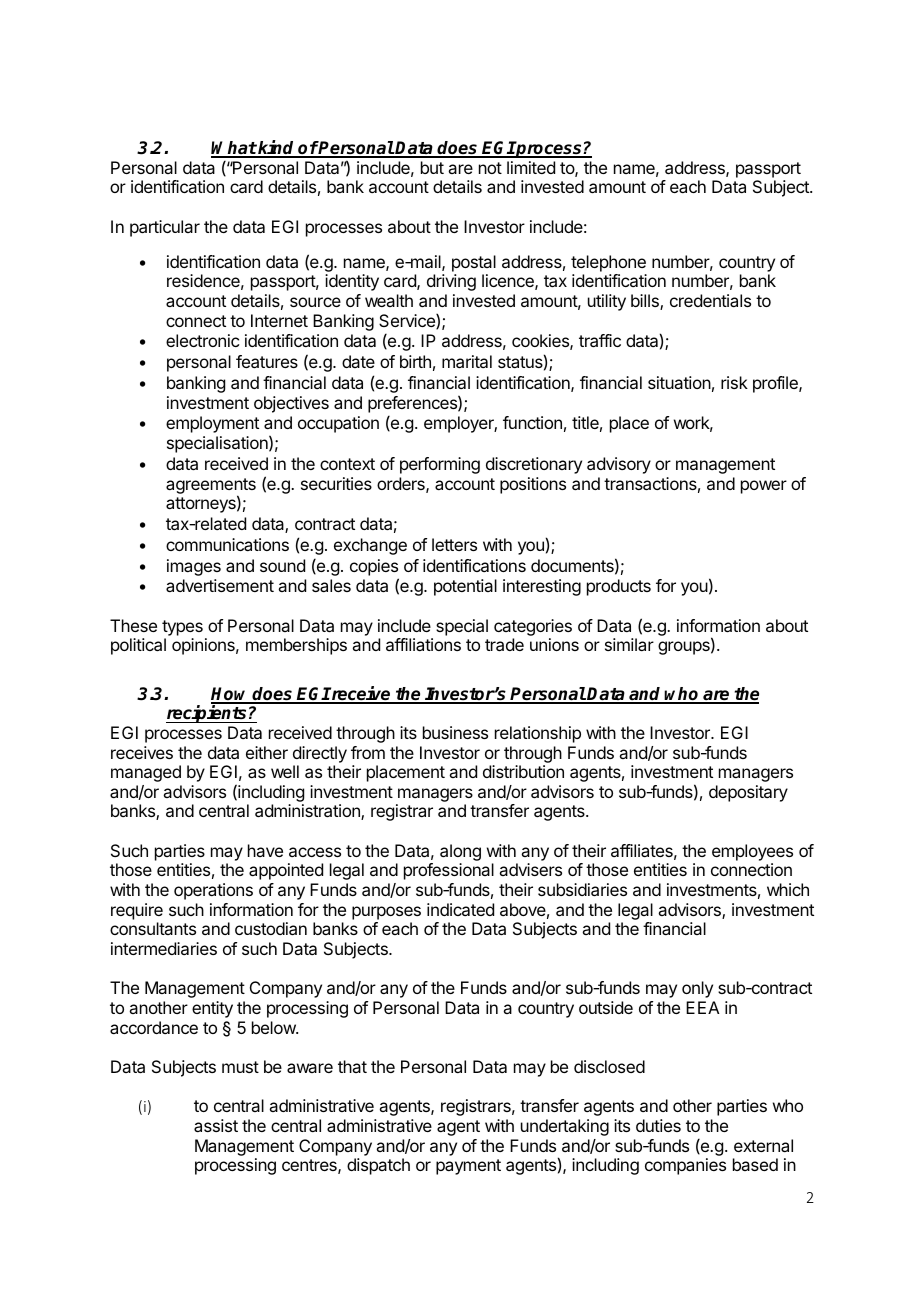 This page has width=924, height=1308. I want to click on assist, so click(216, 1125).
